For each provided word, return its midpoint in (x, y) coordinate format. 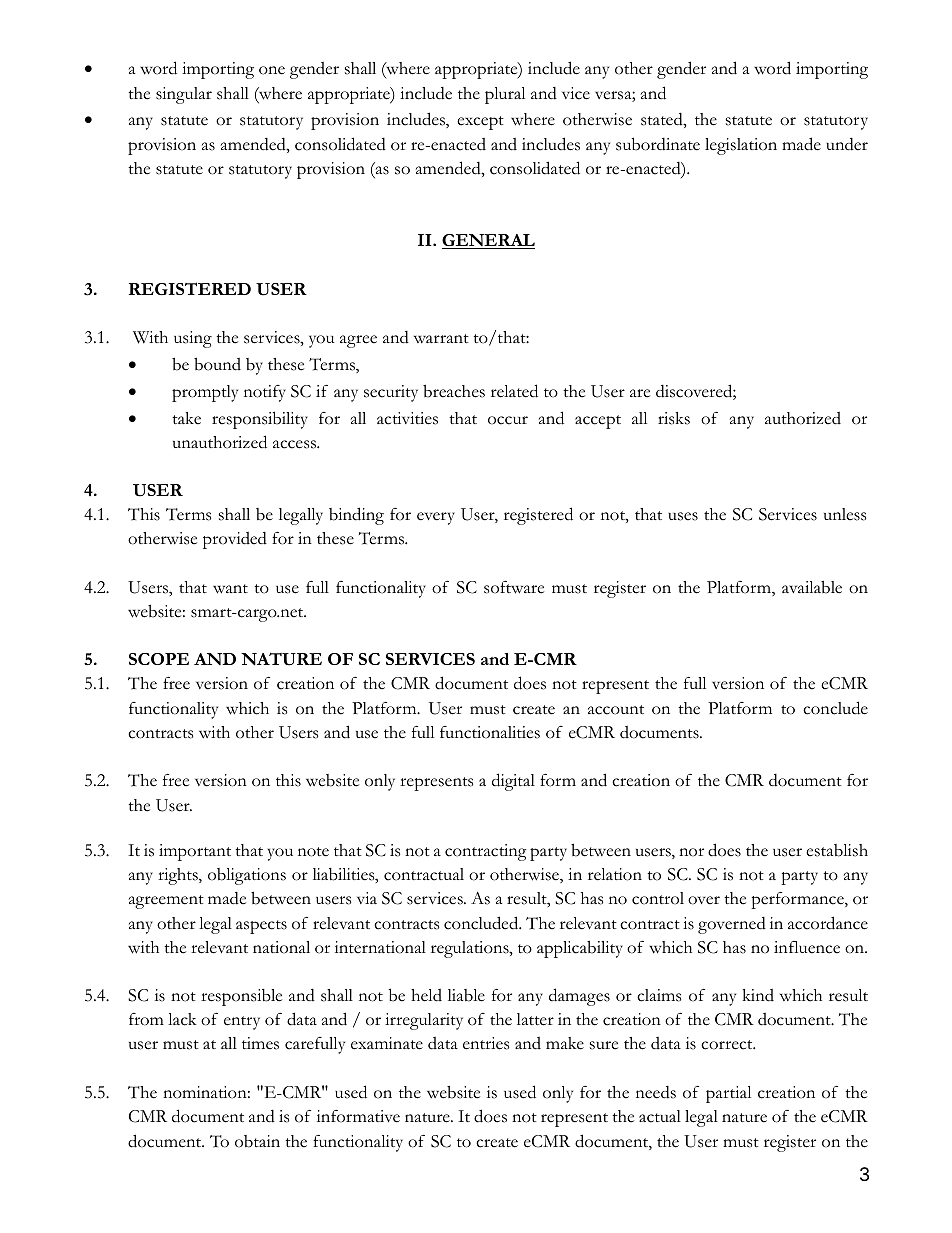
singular (184, 95)
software (514, 587)
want (230, 589)
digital (513, 782)
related (514, 391)
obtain (257, 1141)
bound (217, 364)
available (812, 587)
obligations (247, 876)
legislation (741, 146)
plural (505, 95)
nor (691, 852)
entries (486, 1043)
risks (674, 418)
